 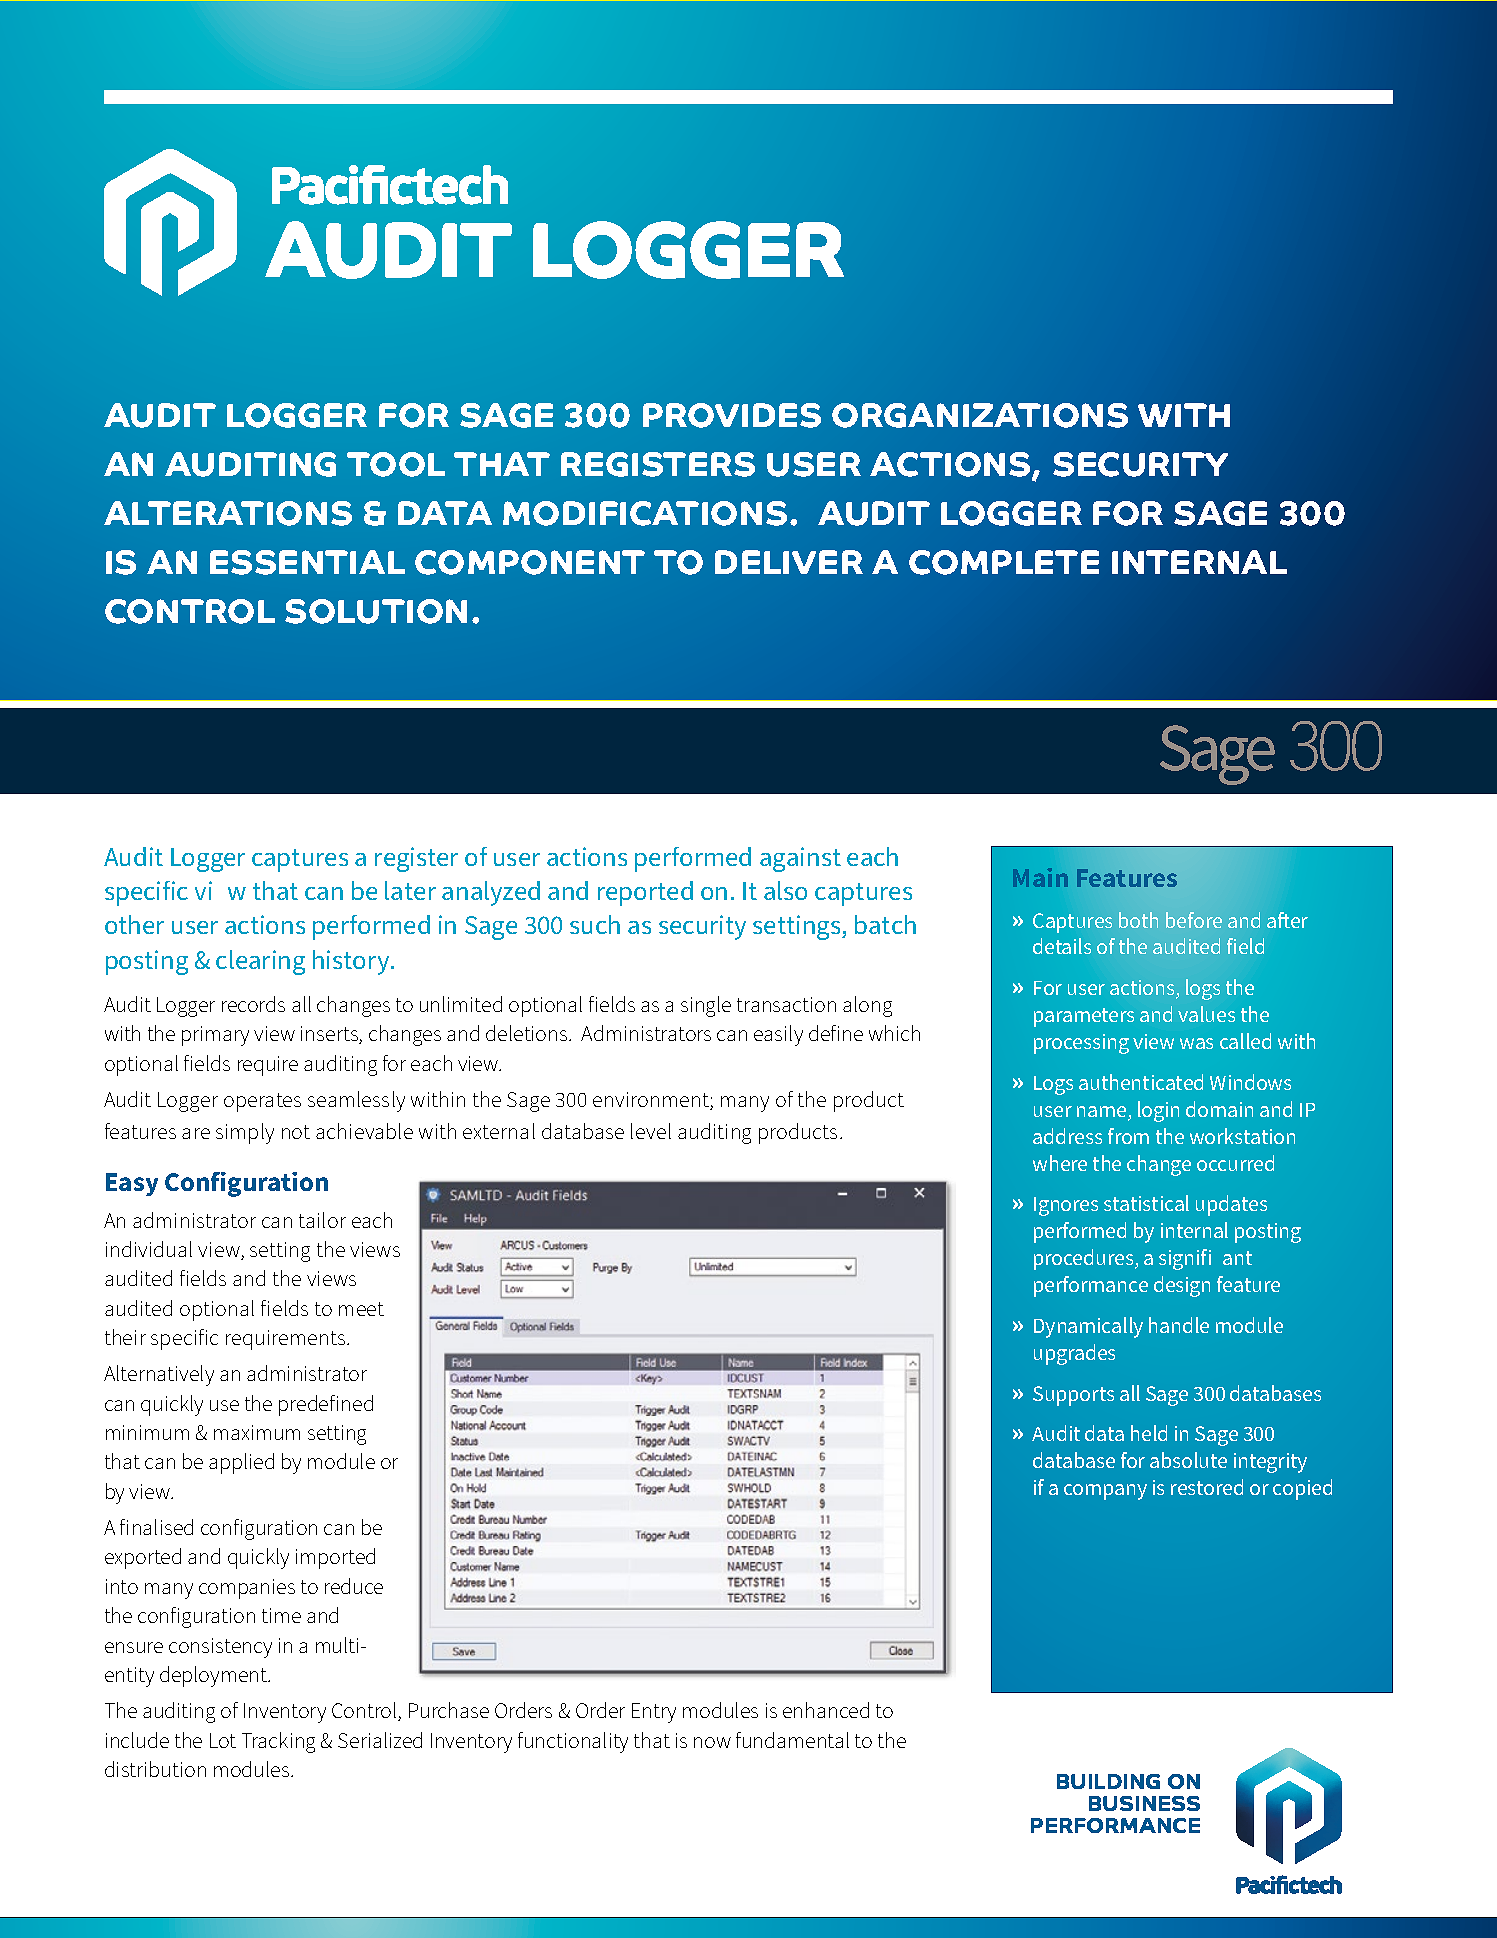 I want to click on against, so click(x=800, y=859).
